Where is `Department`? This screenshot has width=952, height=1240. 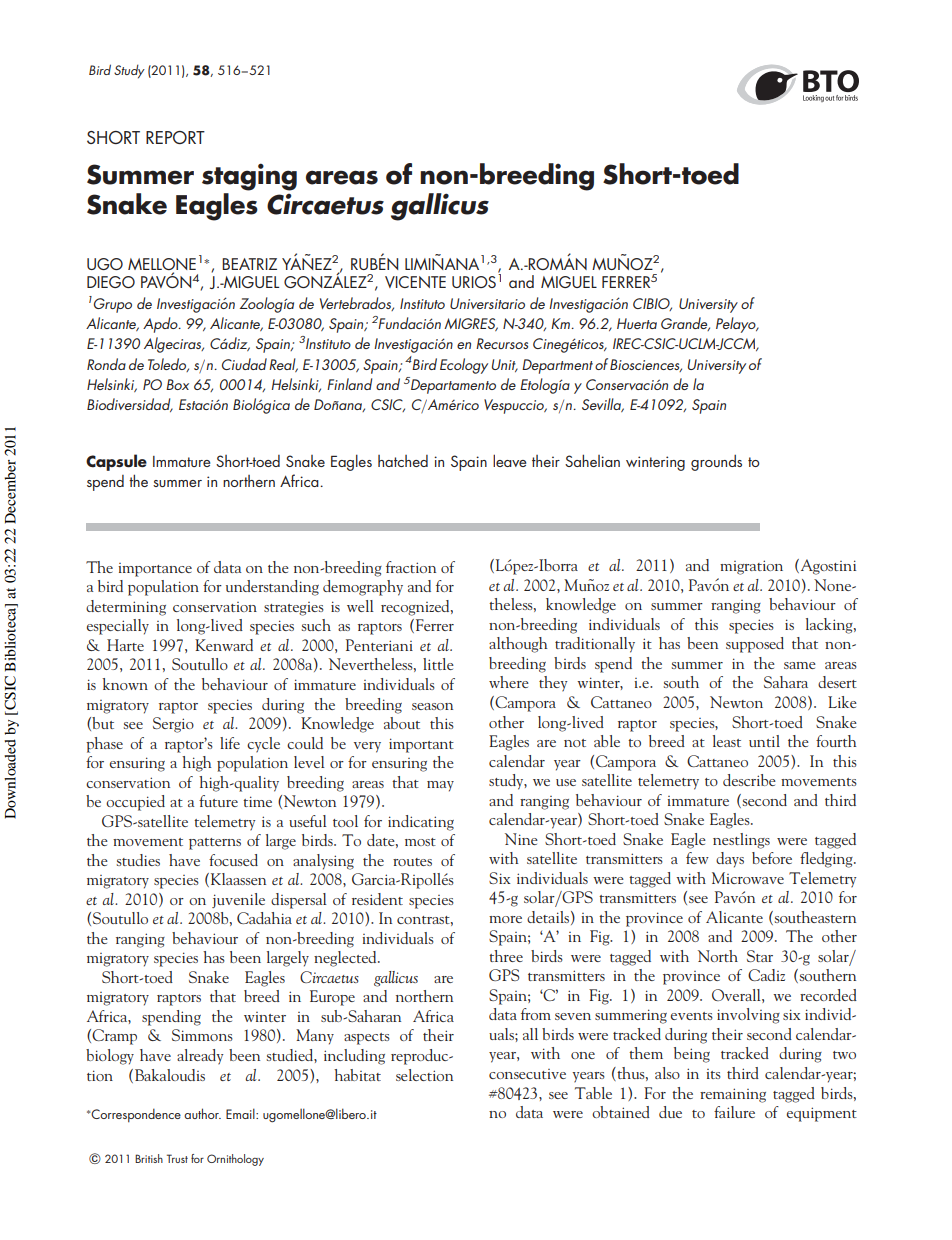 Department is located at coordinates (557, 366).
